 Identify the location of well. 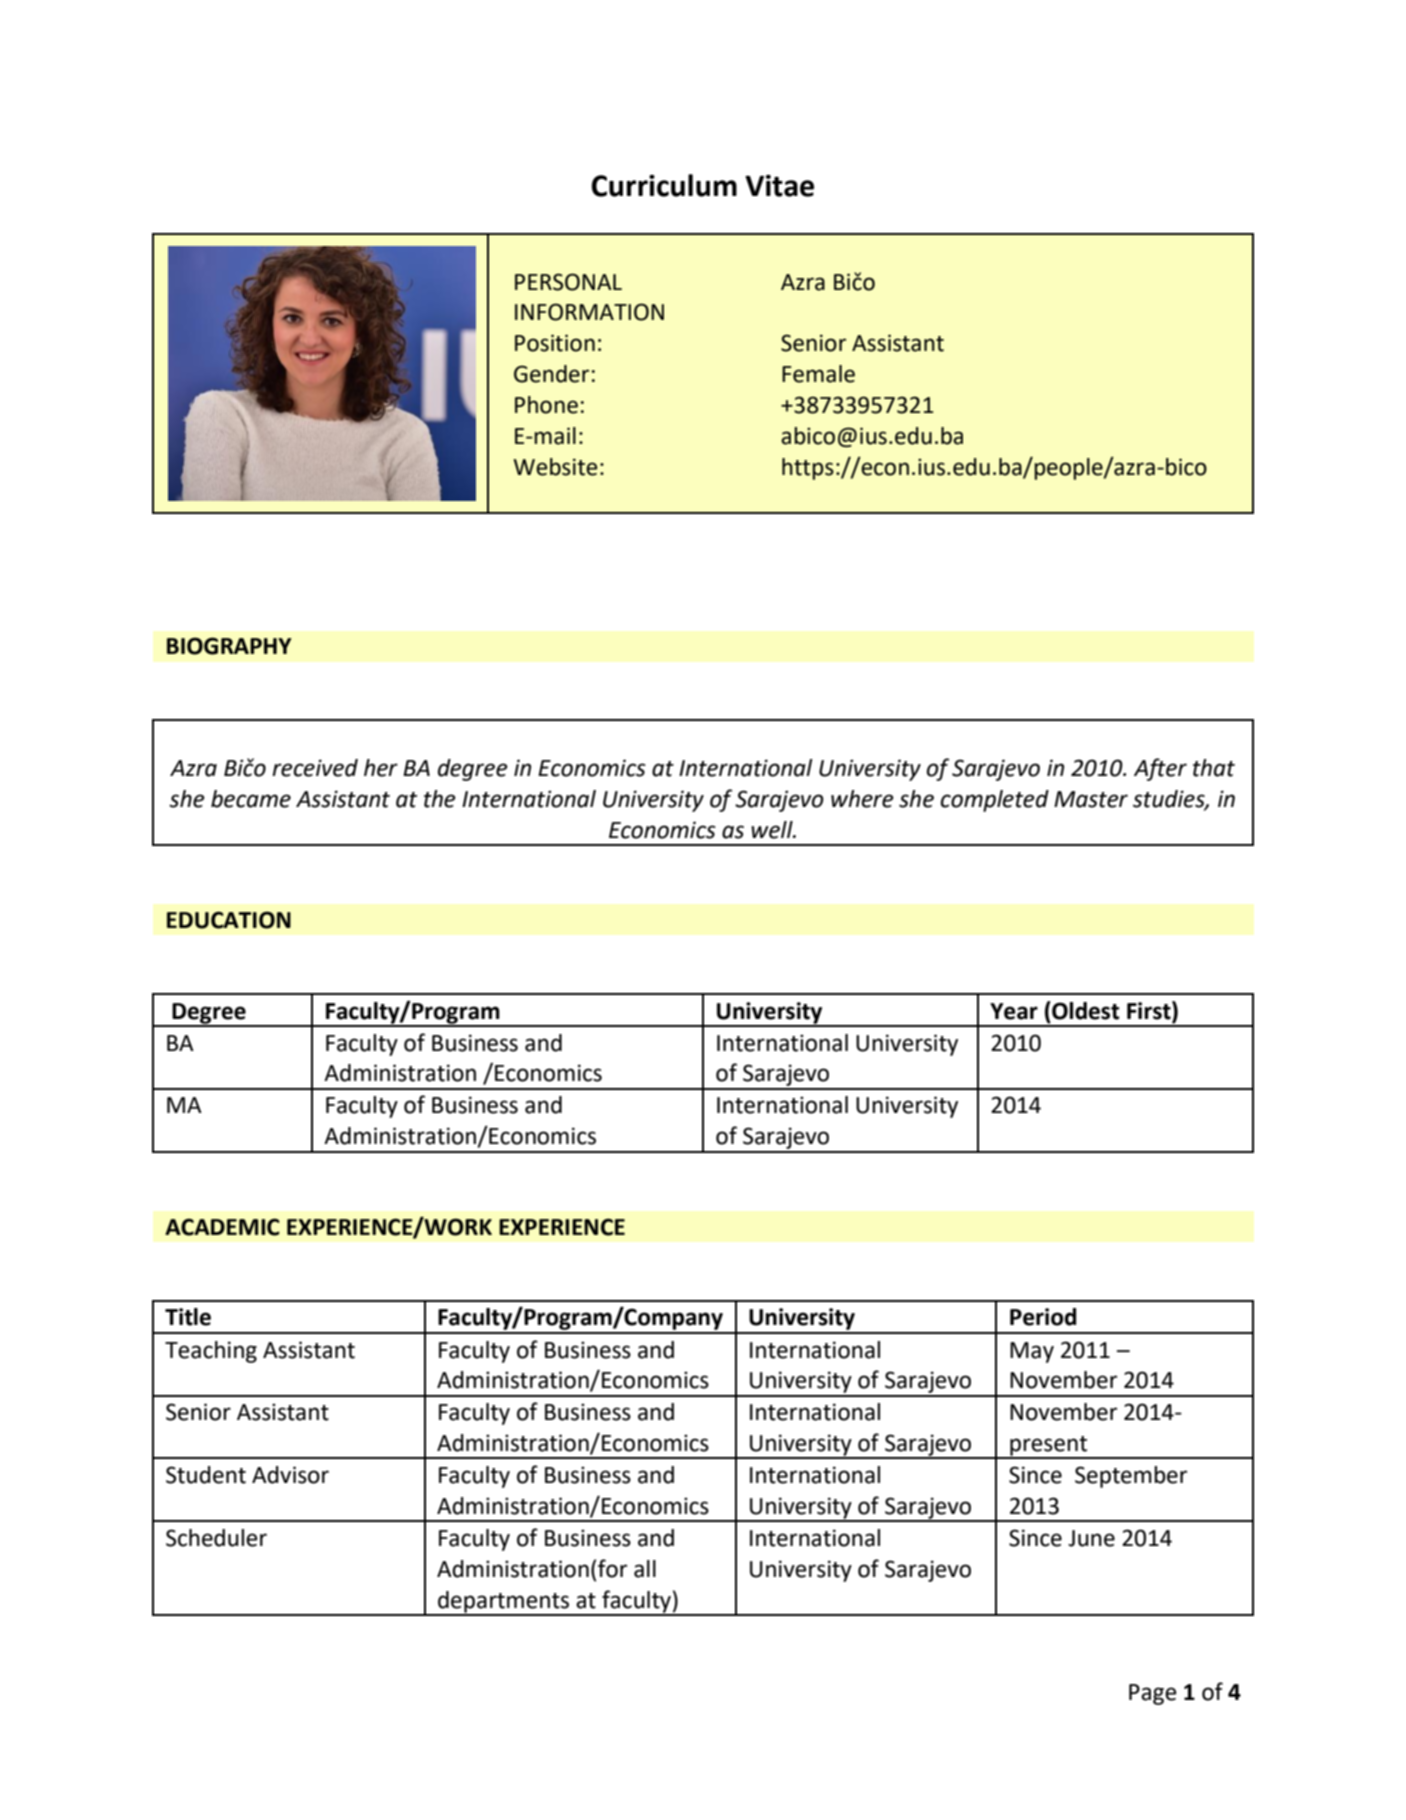
(773, 830).
